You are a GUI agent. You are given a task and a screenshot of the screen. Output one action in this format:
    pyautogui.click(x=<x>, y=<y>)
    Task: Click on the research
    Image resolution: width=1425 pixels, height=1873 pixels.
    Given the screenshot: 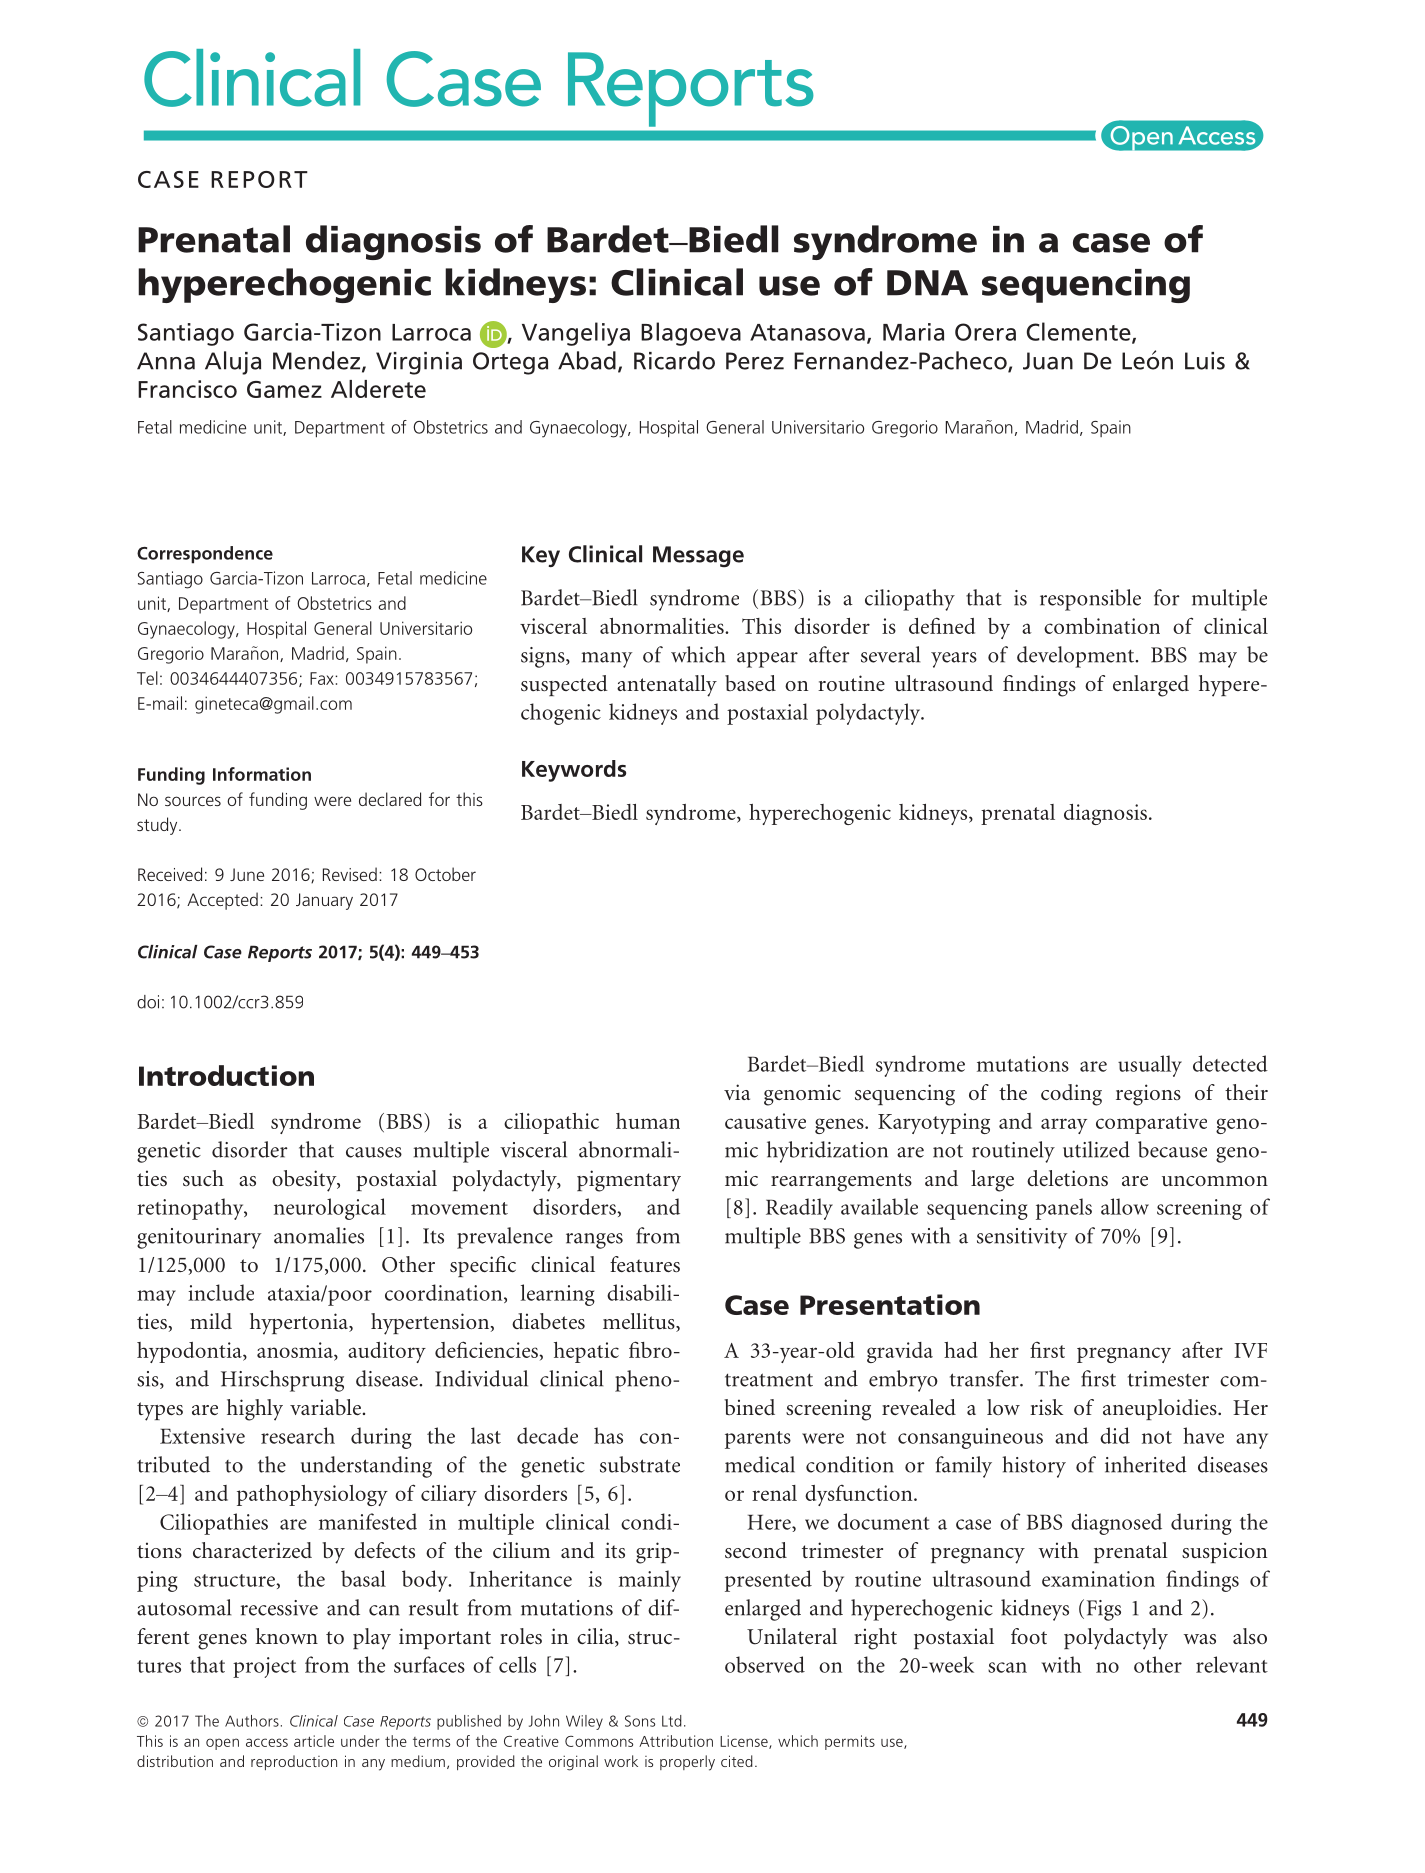 What is the action you would take?
    pyautogui.click(x=298, y=1435)
